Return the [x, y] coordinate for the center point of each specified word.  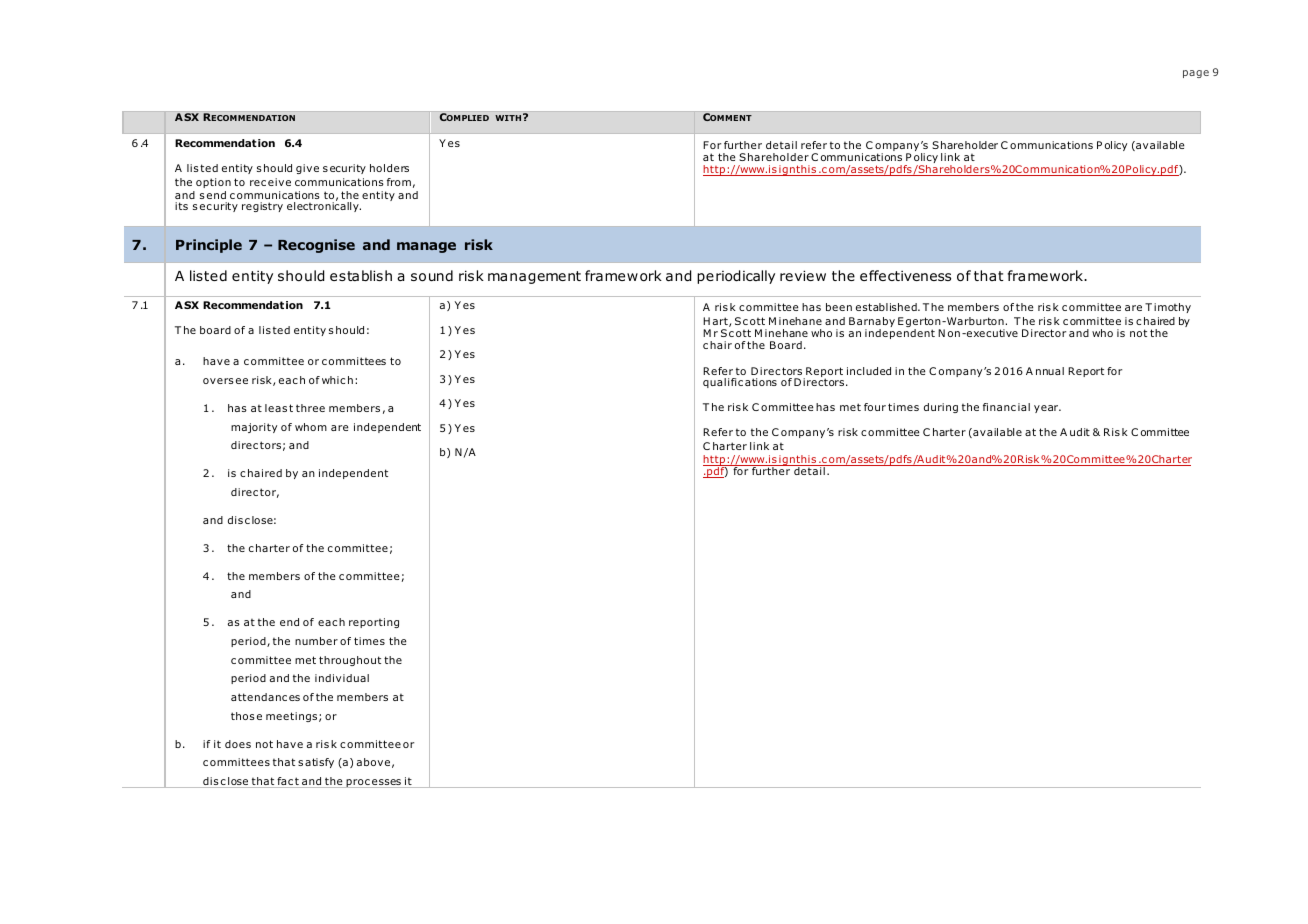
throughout [350, 661]
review [803, 275]
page [1196, 74]
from [399, 182]
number [316, 641]
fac [284, 782]
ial [1024, 407]
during [941, 408]
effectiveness [905, 275]
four [875, 407]
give [307, 169]
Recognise [316, 246]
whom [311, 427]
